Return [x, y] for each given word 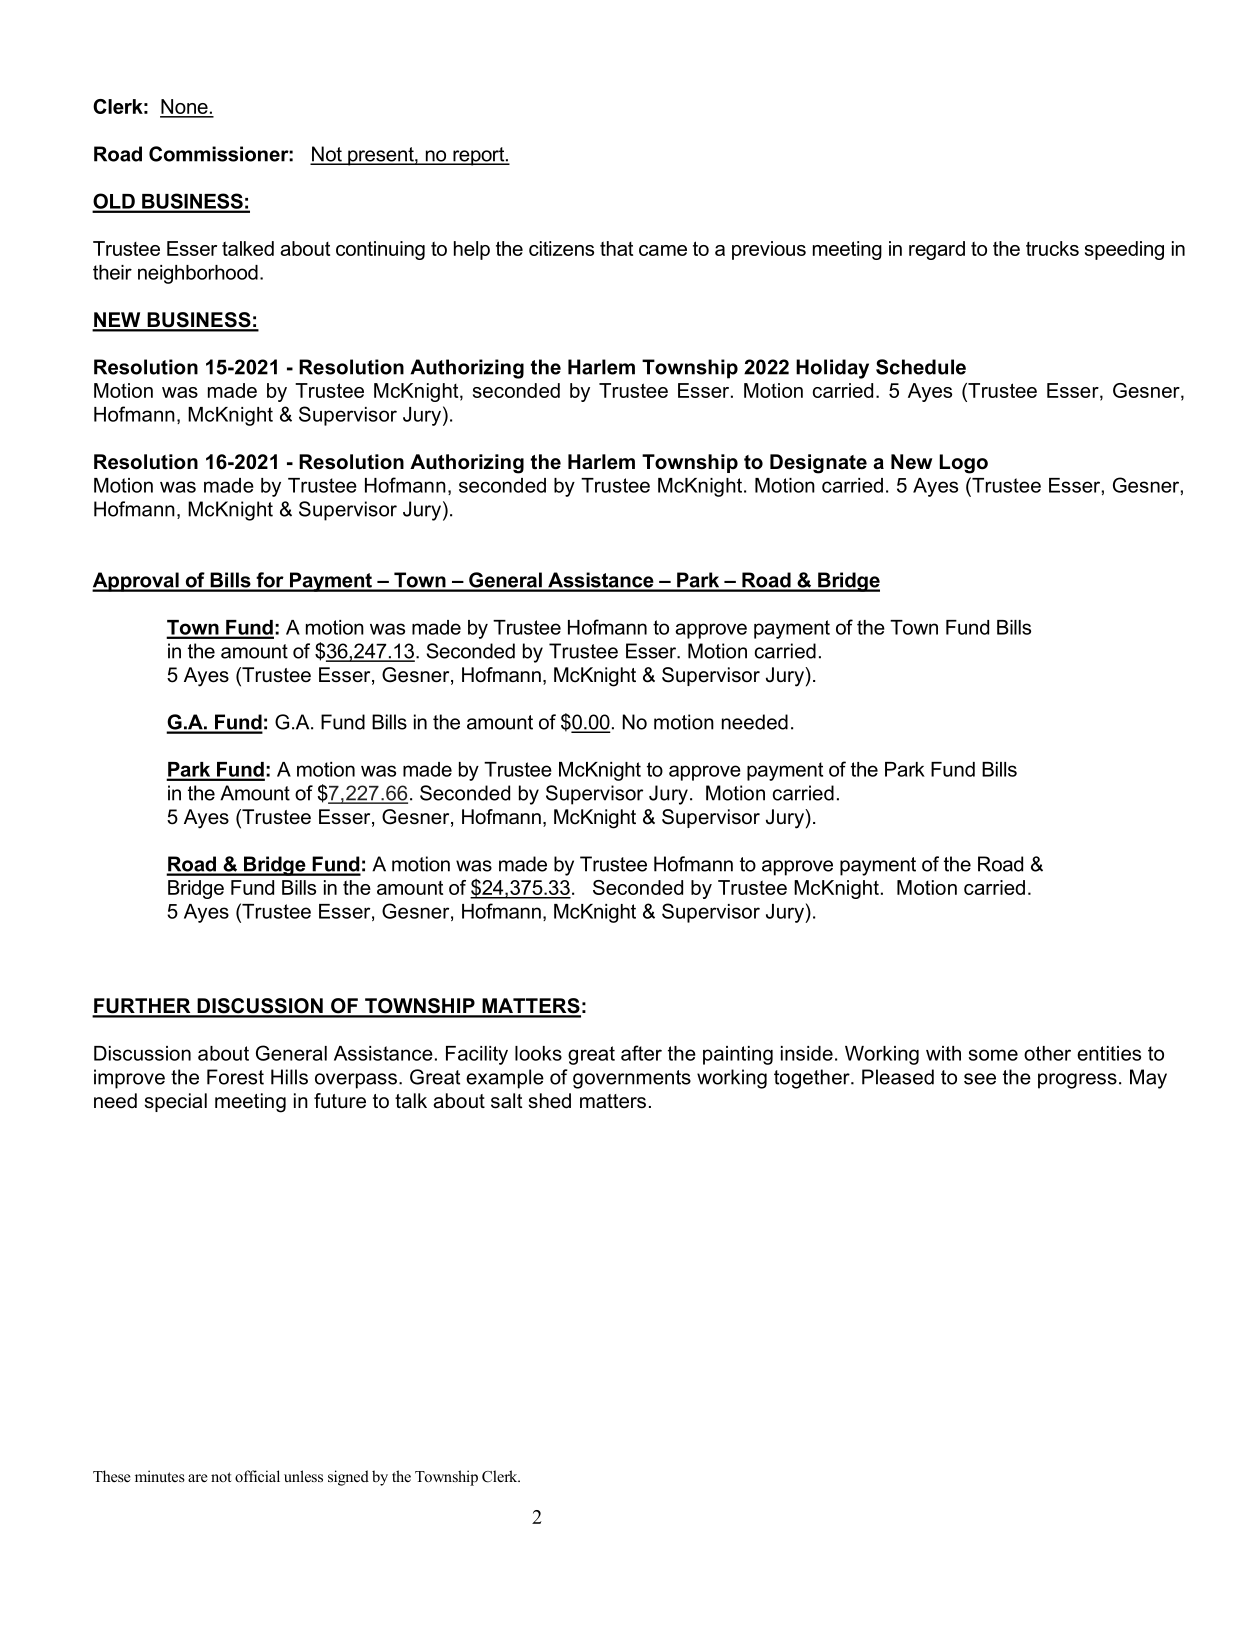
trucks [1052, 248]
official [257, 1476]
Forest [235, 1077]
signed [348, 1478]
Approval [136, 582]
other [1047, 1053]
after [641, 1053]
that [616, 248]
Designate [818, 464]
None [185, 108]
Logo [964, 464]
